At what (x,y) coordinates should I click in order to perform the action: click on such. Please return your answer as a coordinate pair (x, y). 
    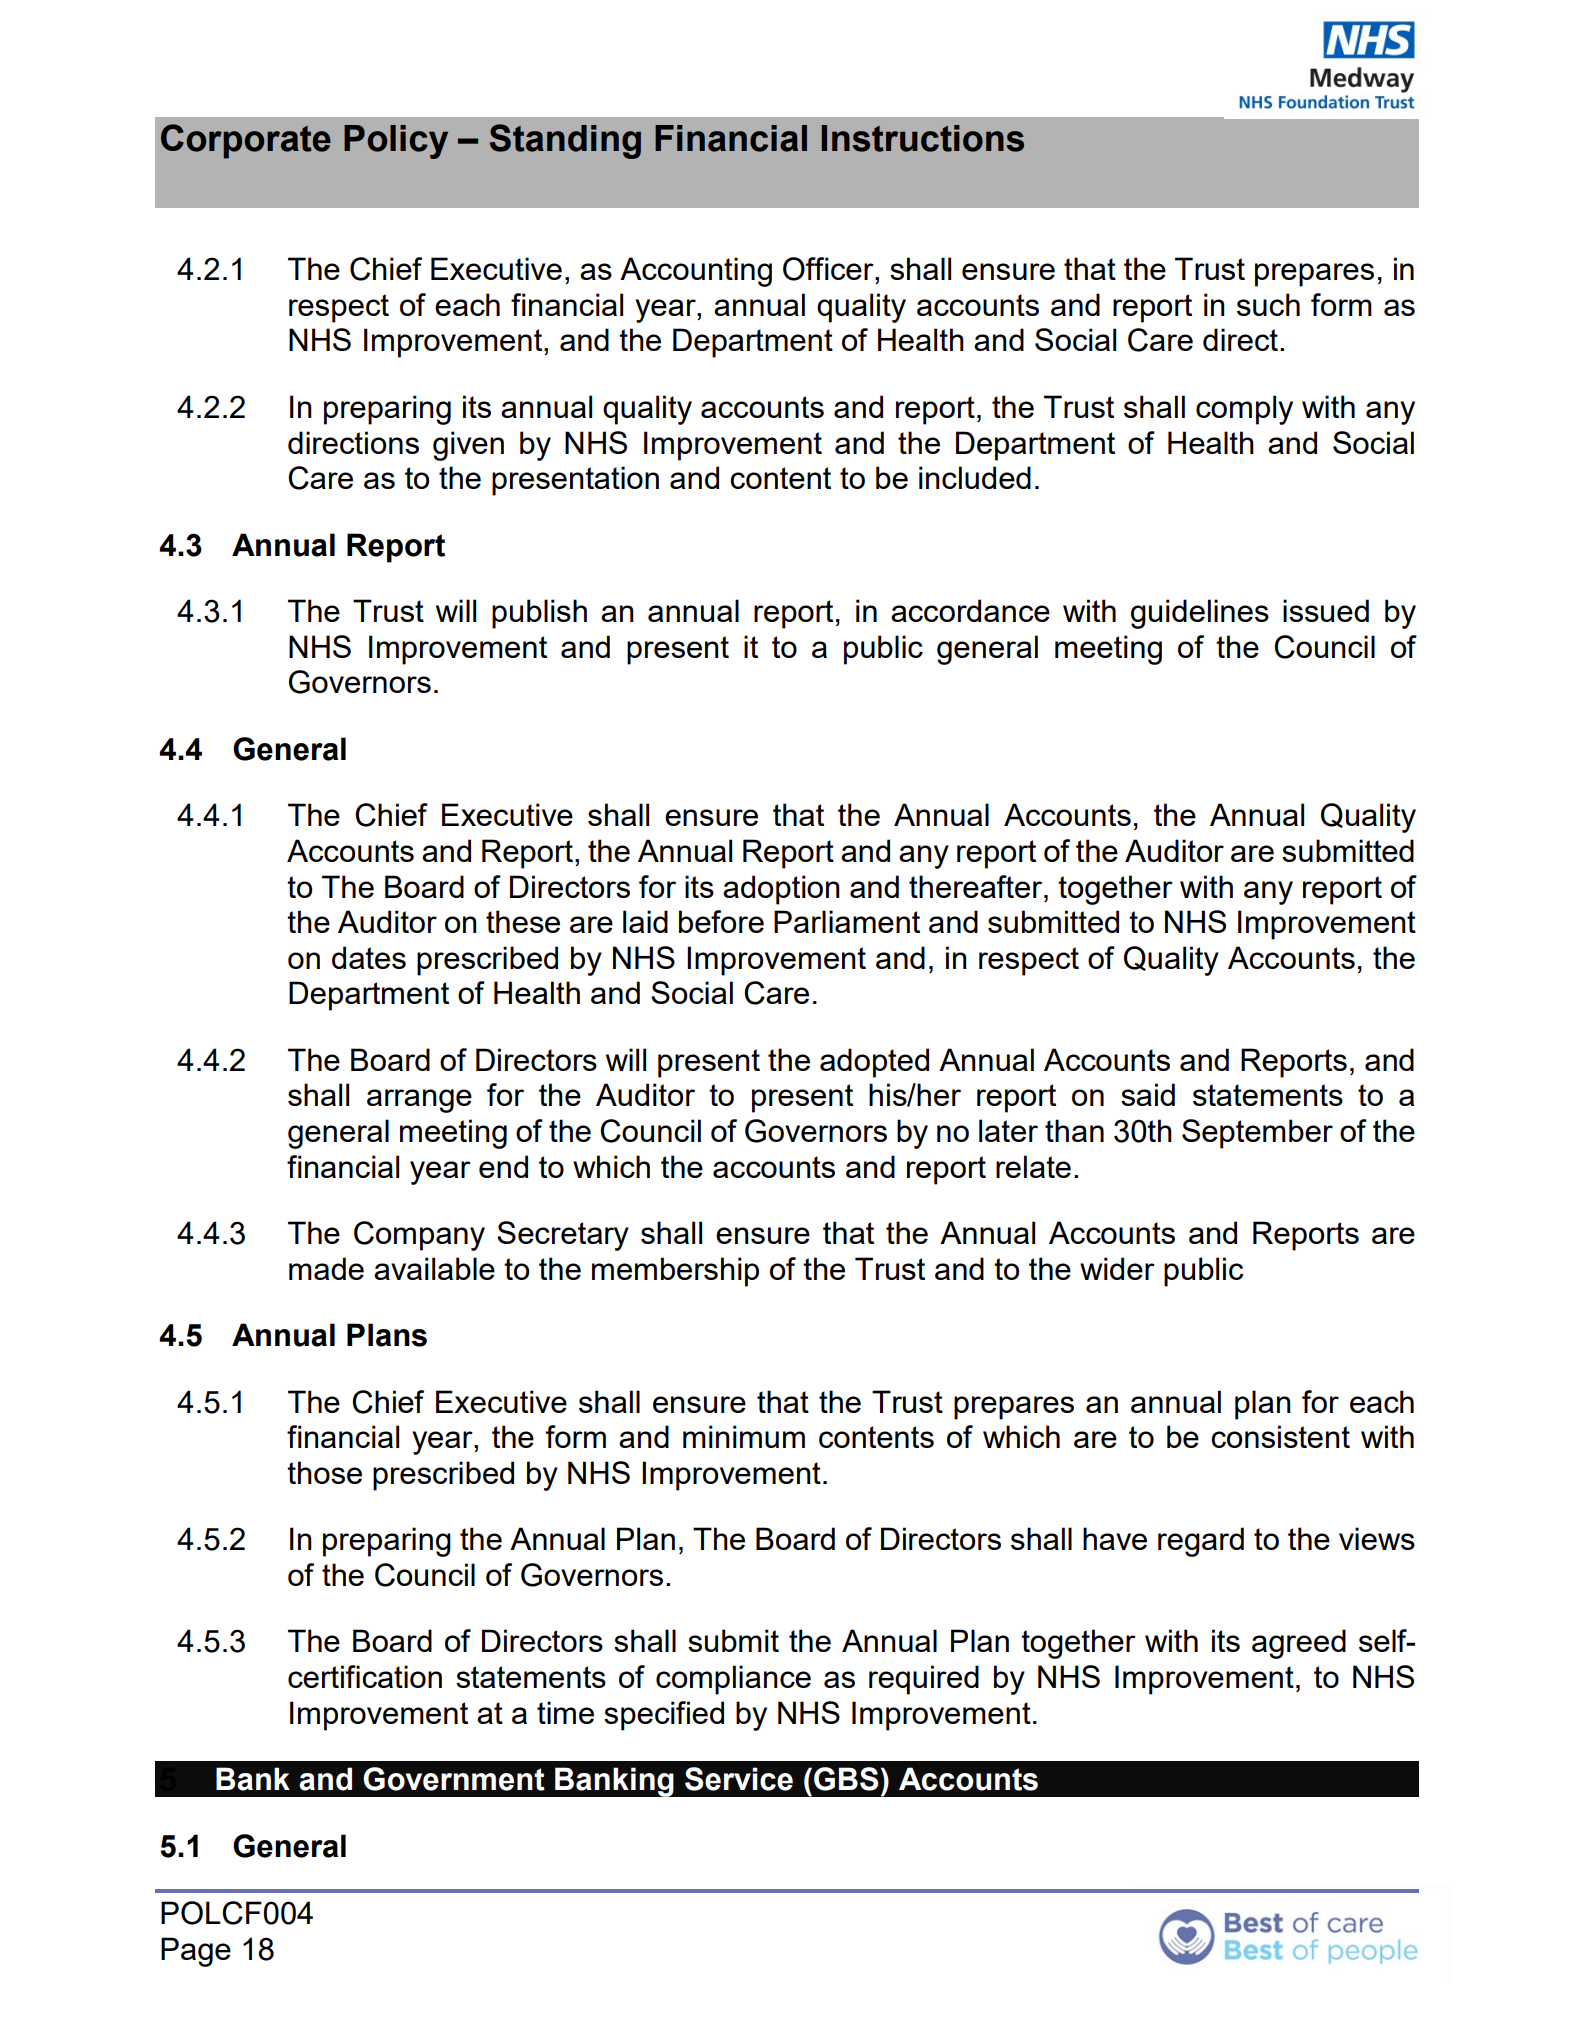
    Looking at the image, I should click on (1268, 304).
